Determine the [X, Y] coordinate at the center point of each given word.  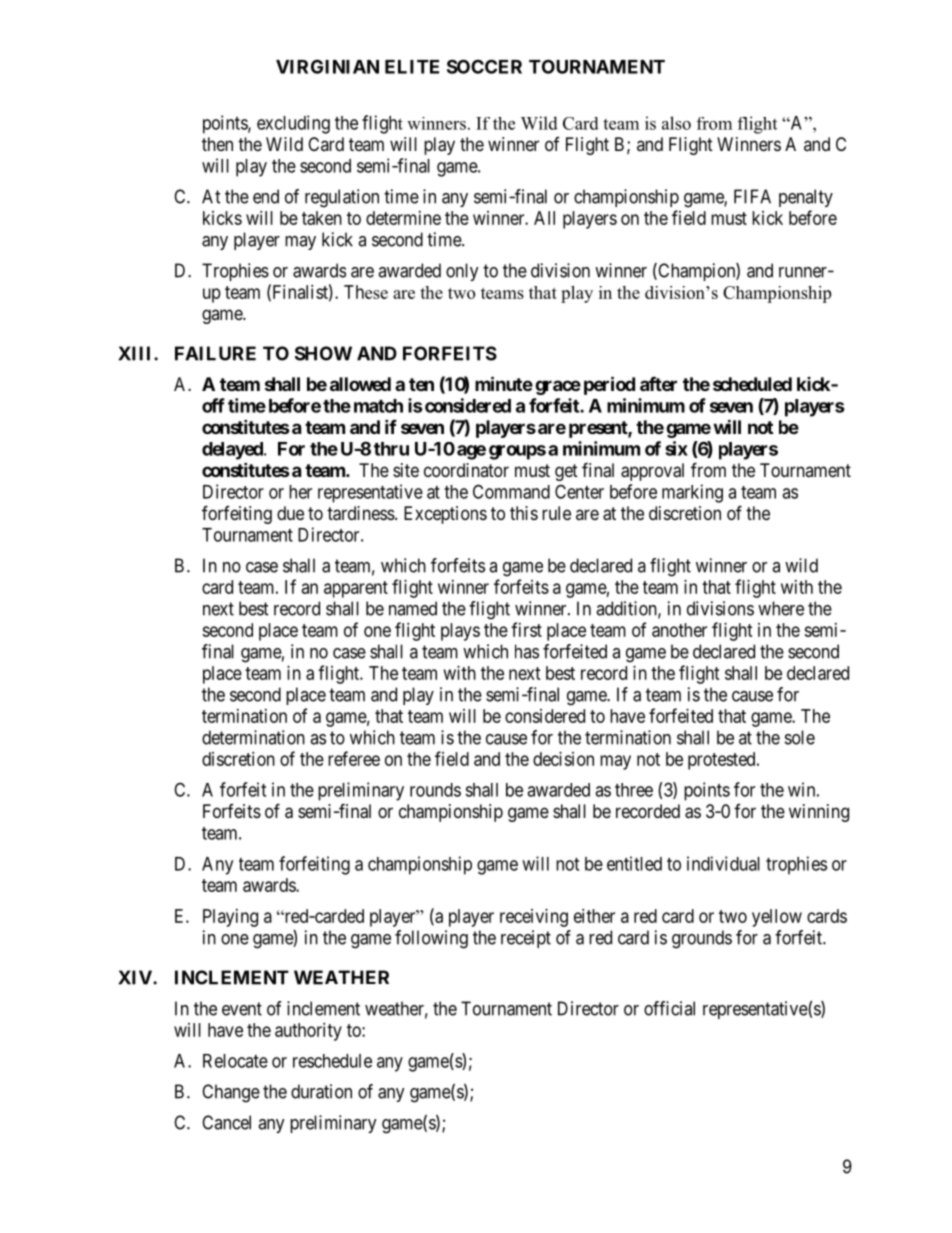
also [676, 123]
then [217, 144]
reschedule [332, 1061]
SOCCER [484, 66]
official [669, 1008]
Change [231, 1093]
